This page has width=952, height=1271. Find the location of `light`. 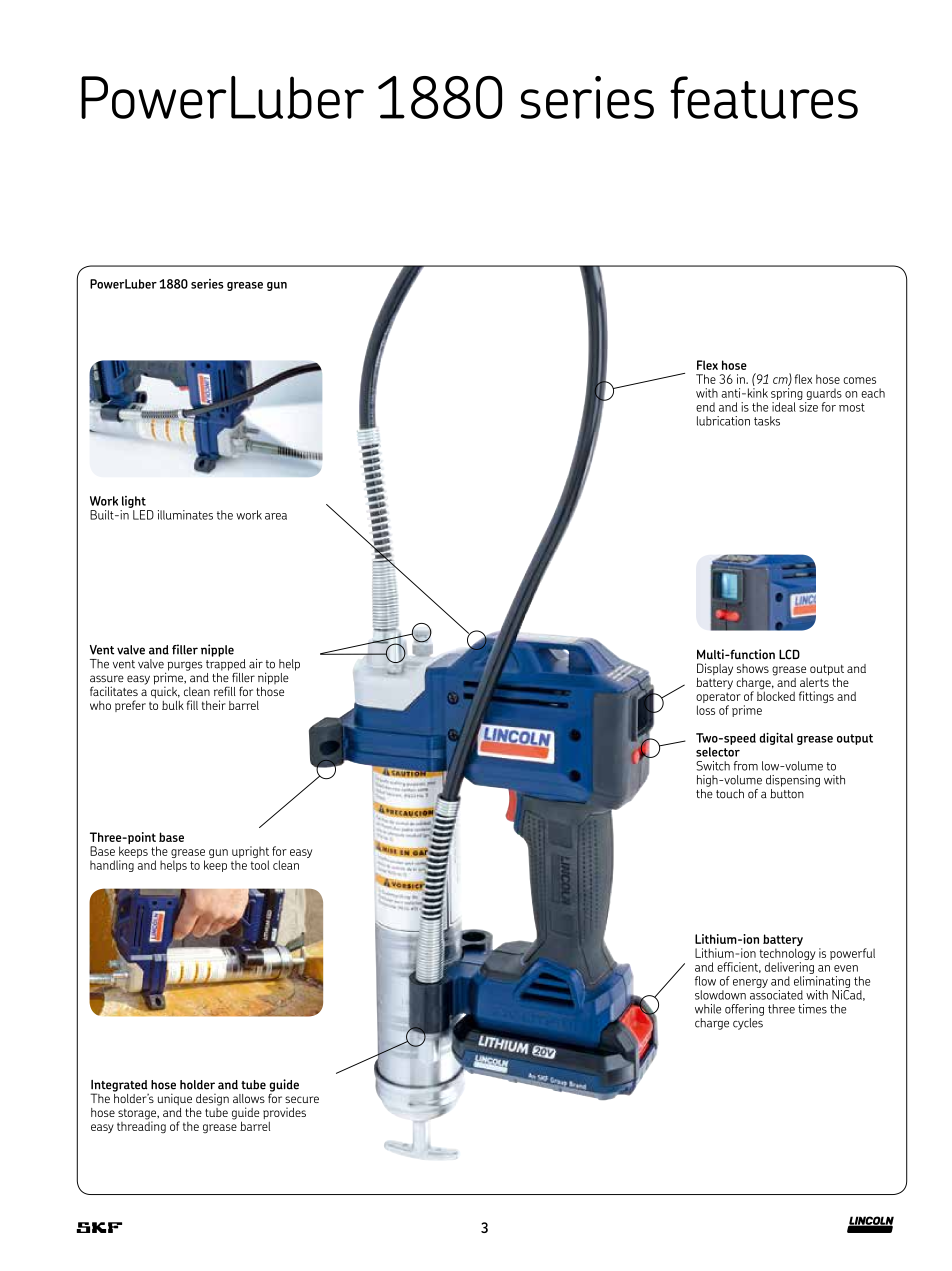

light is located at coordinates (134, 502).
